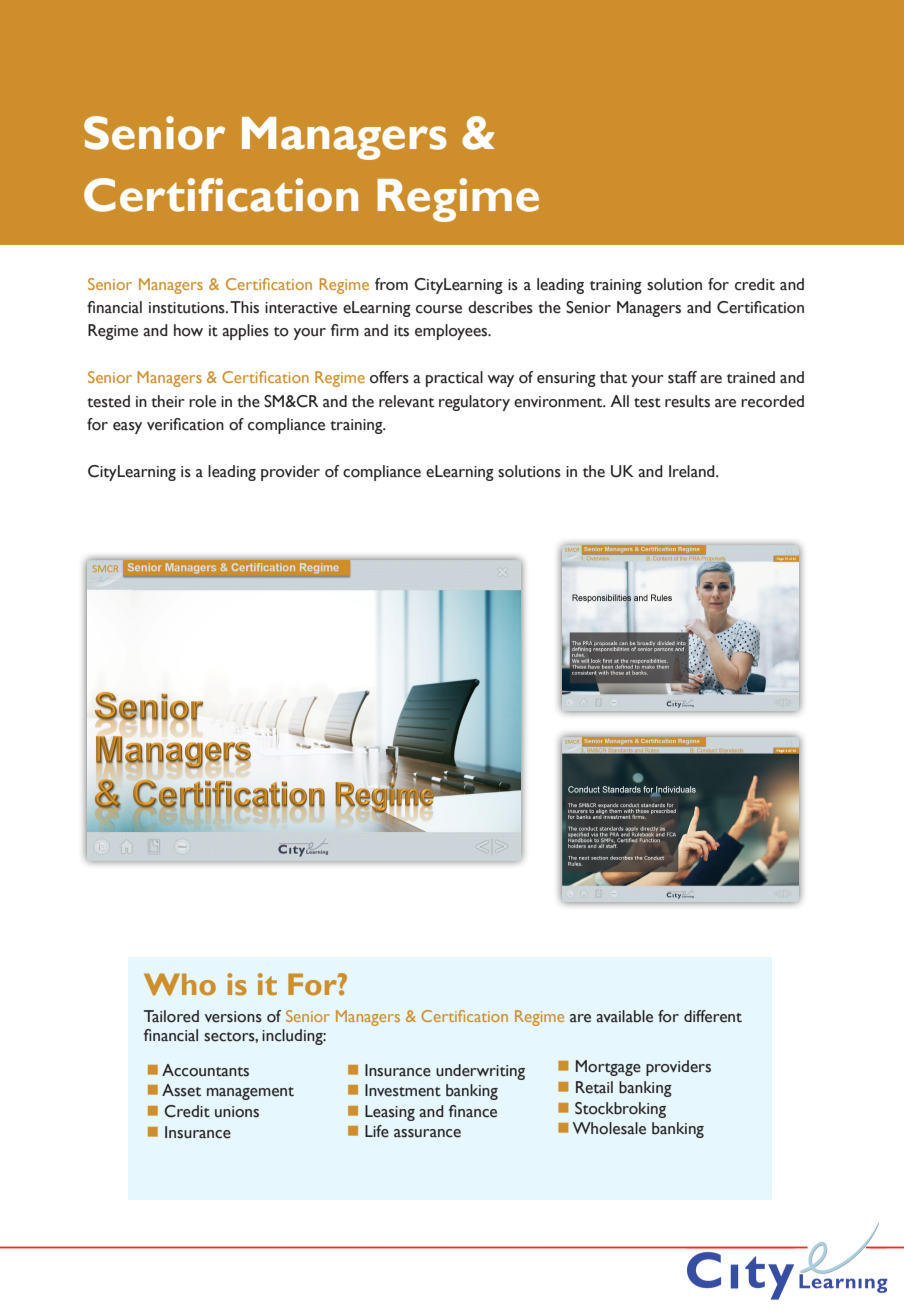 This screenshot has height=1316, width=904. I want to click on institutions, so click(188, 308).
